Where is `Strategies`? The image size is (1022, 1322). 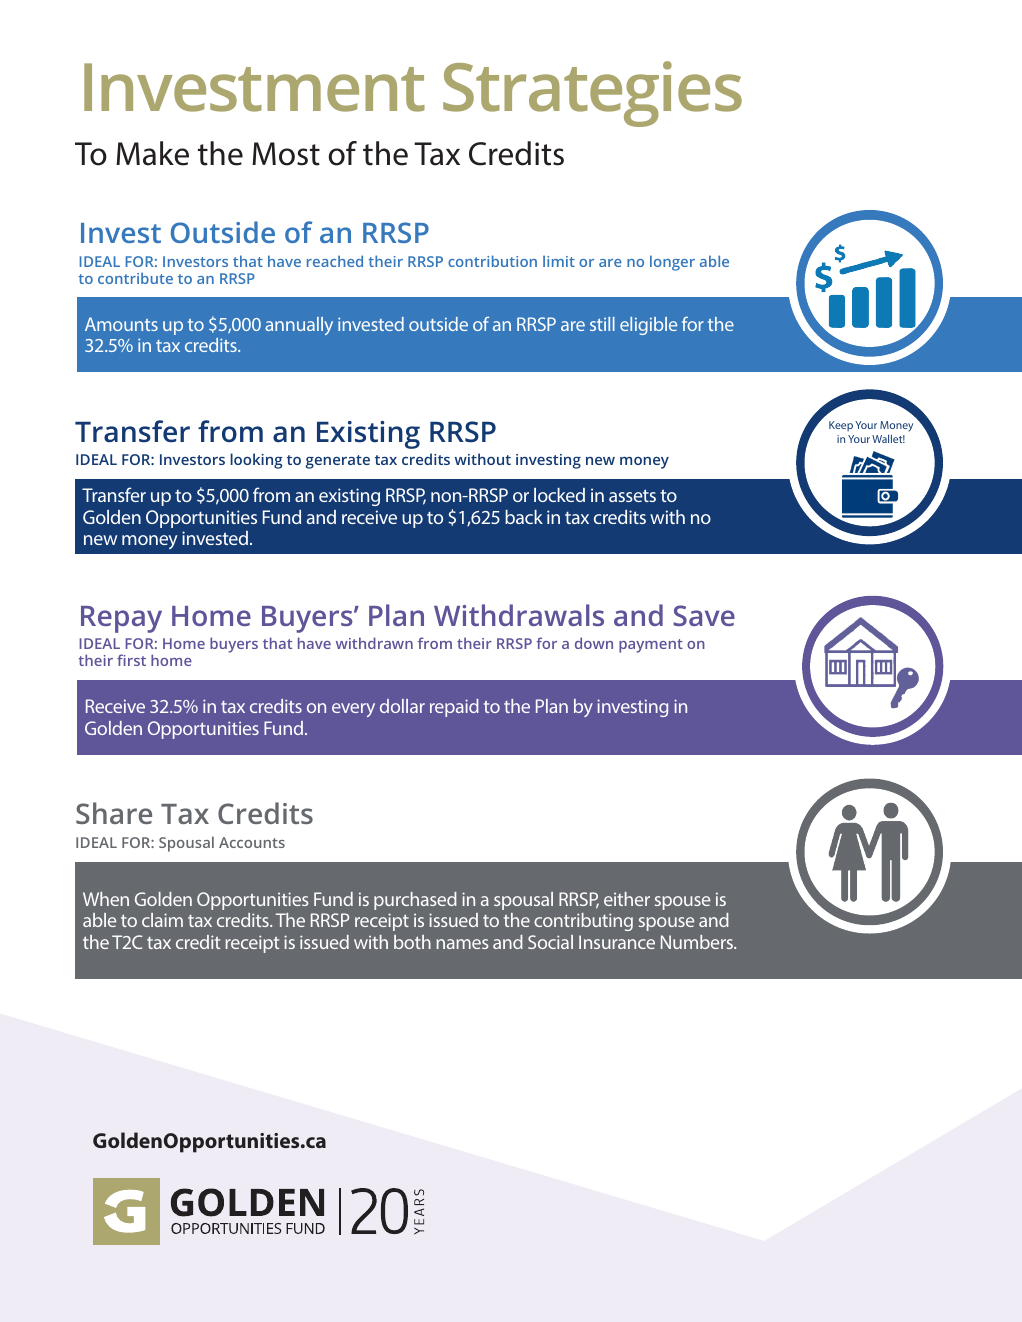
Strategies is located at coordinates (592, 94).
